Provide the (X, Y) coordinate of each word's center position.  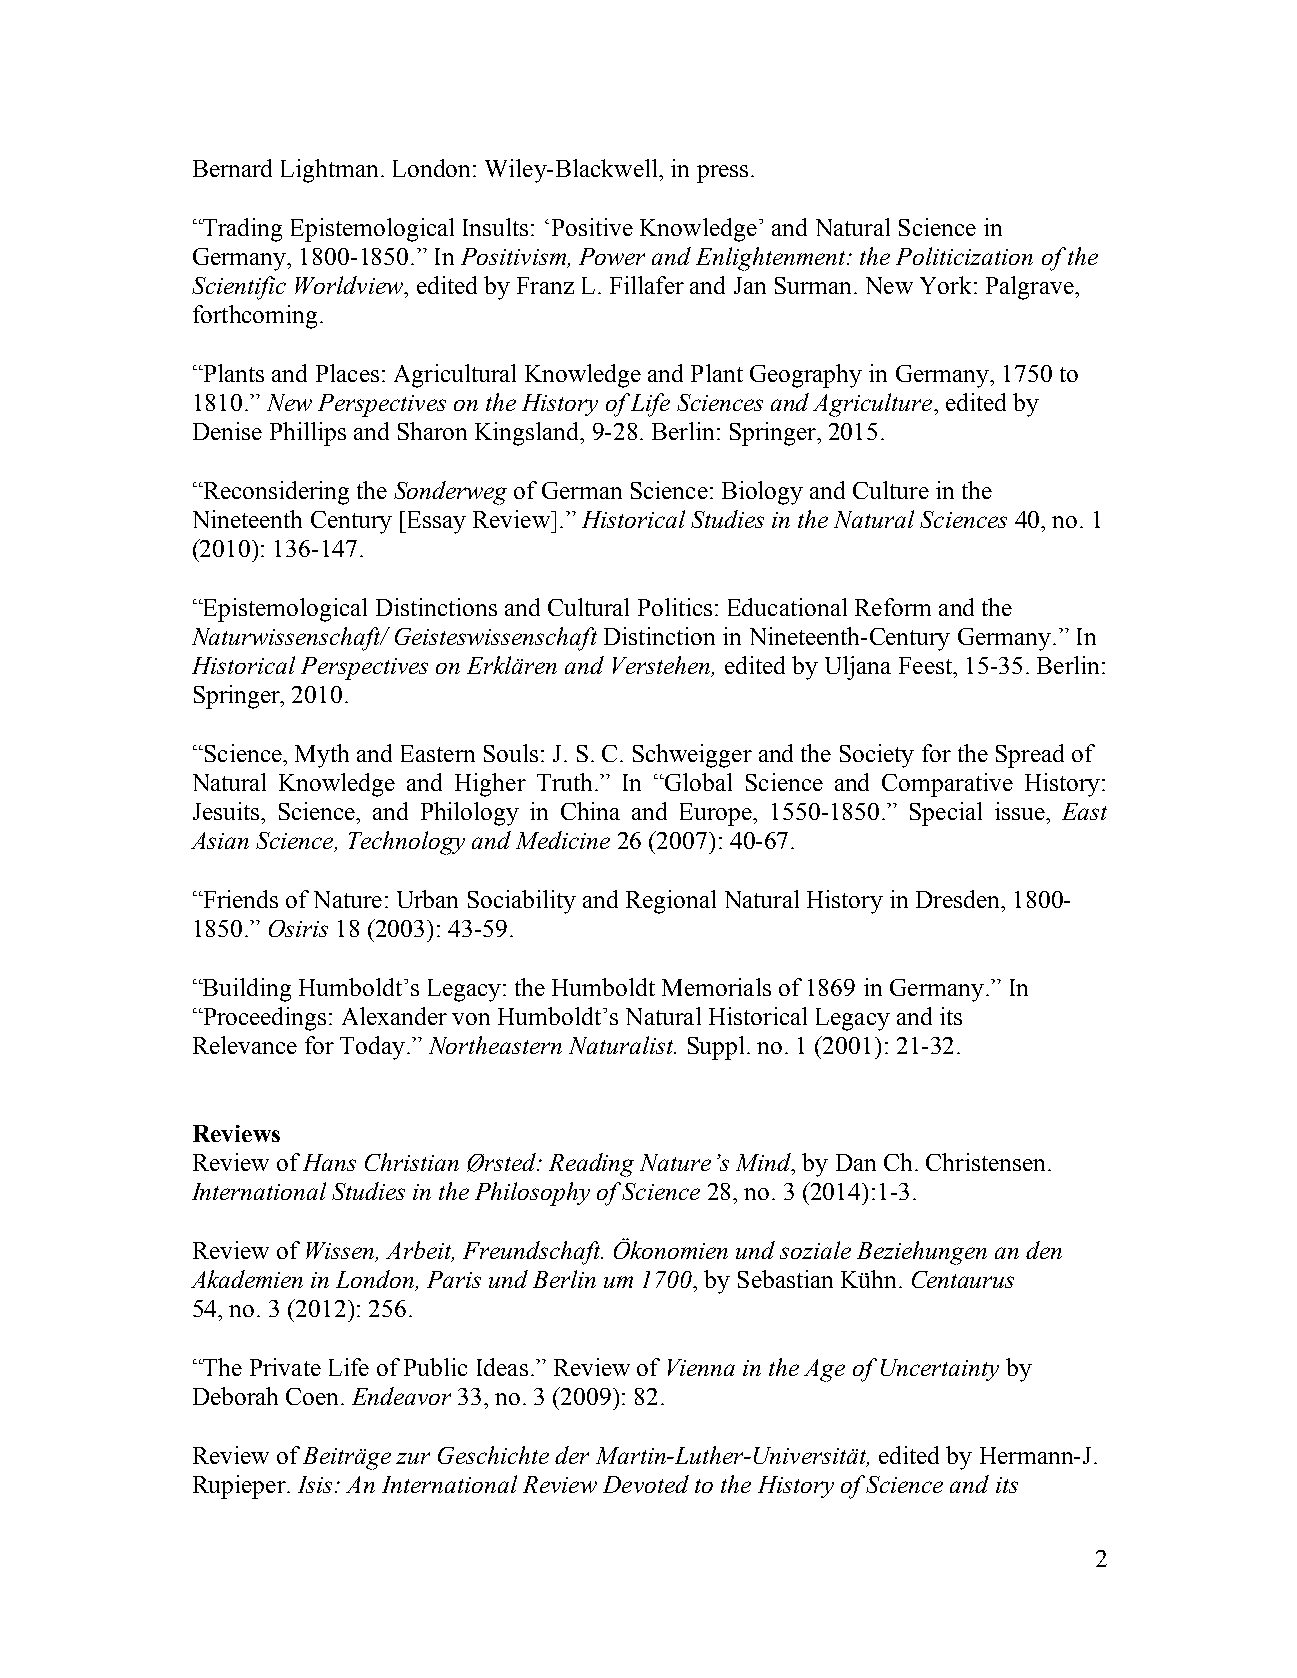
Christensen (985, 1162)
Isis (315, 1484)
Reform (893, 607)
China (590, 811)
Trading (241, 230)
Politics (675, 607)
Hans (329, 1162)
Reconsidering (275, 493)
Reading (591, 1165)
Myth (322, 756)
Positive (592, 227)
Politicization (964, 256)
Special (946, 814)
